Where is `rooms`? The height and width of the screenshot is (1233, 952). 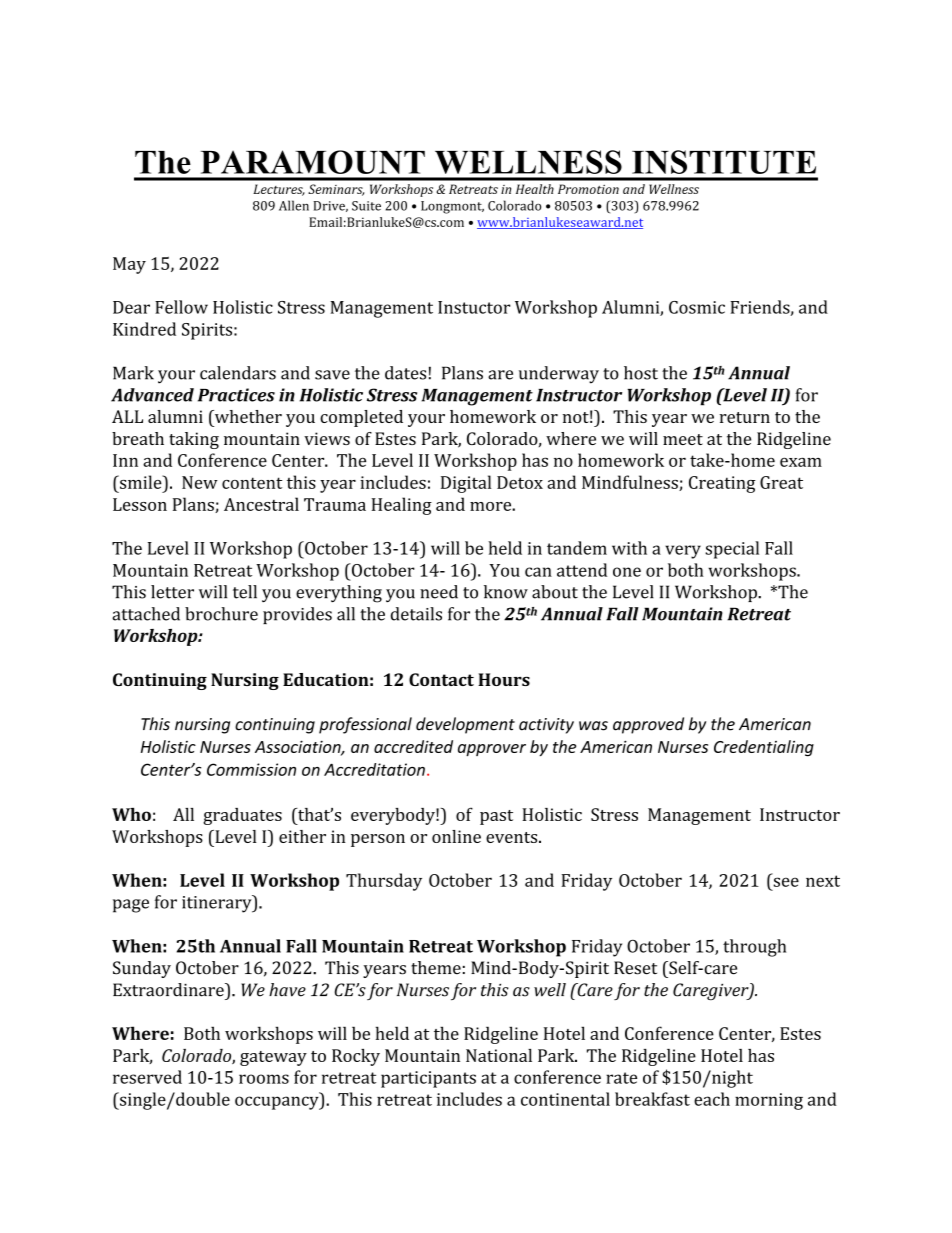
rooms is located at coordinates (264, 1079).
